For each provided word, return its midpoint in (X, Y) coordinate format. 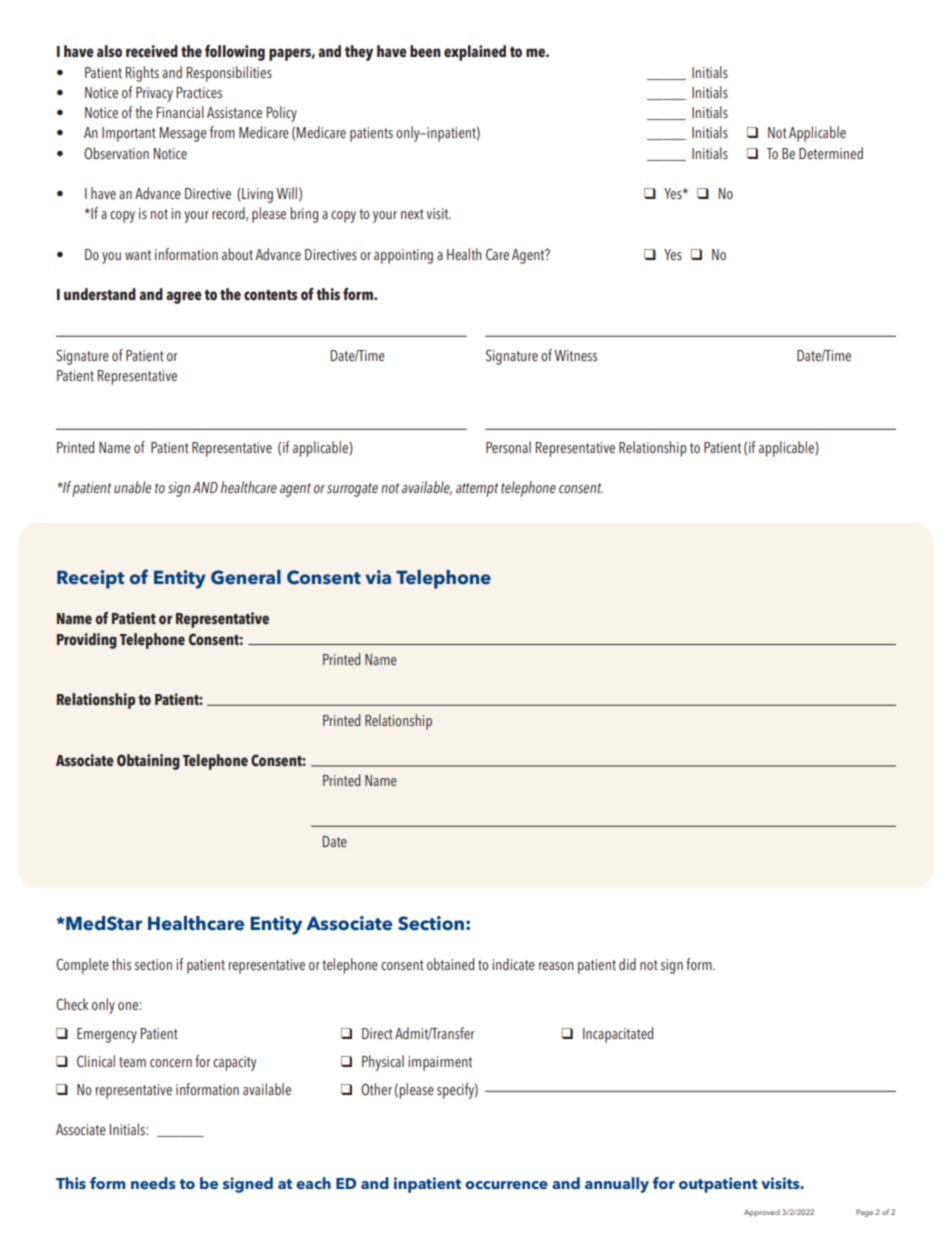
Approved (762, 1213)
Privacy (154, 94)
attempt (477, 490)
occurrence (506, 1185)
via (378, 577)
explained (475, 53)
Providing (87, 641)
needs (153, 1183)
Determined (831, 153)
